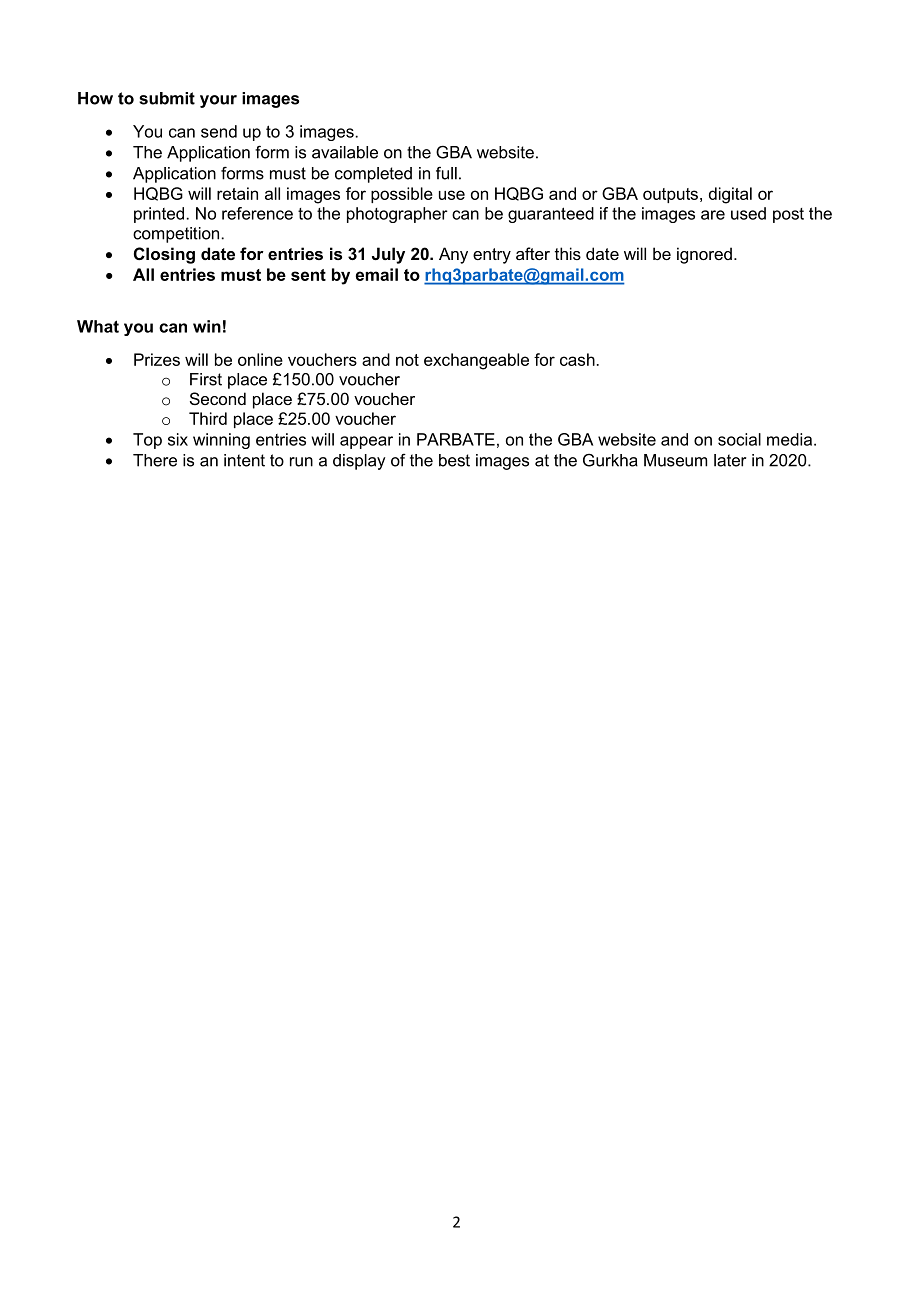  I want to click on First, so click(206, 379).
